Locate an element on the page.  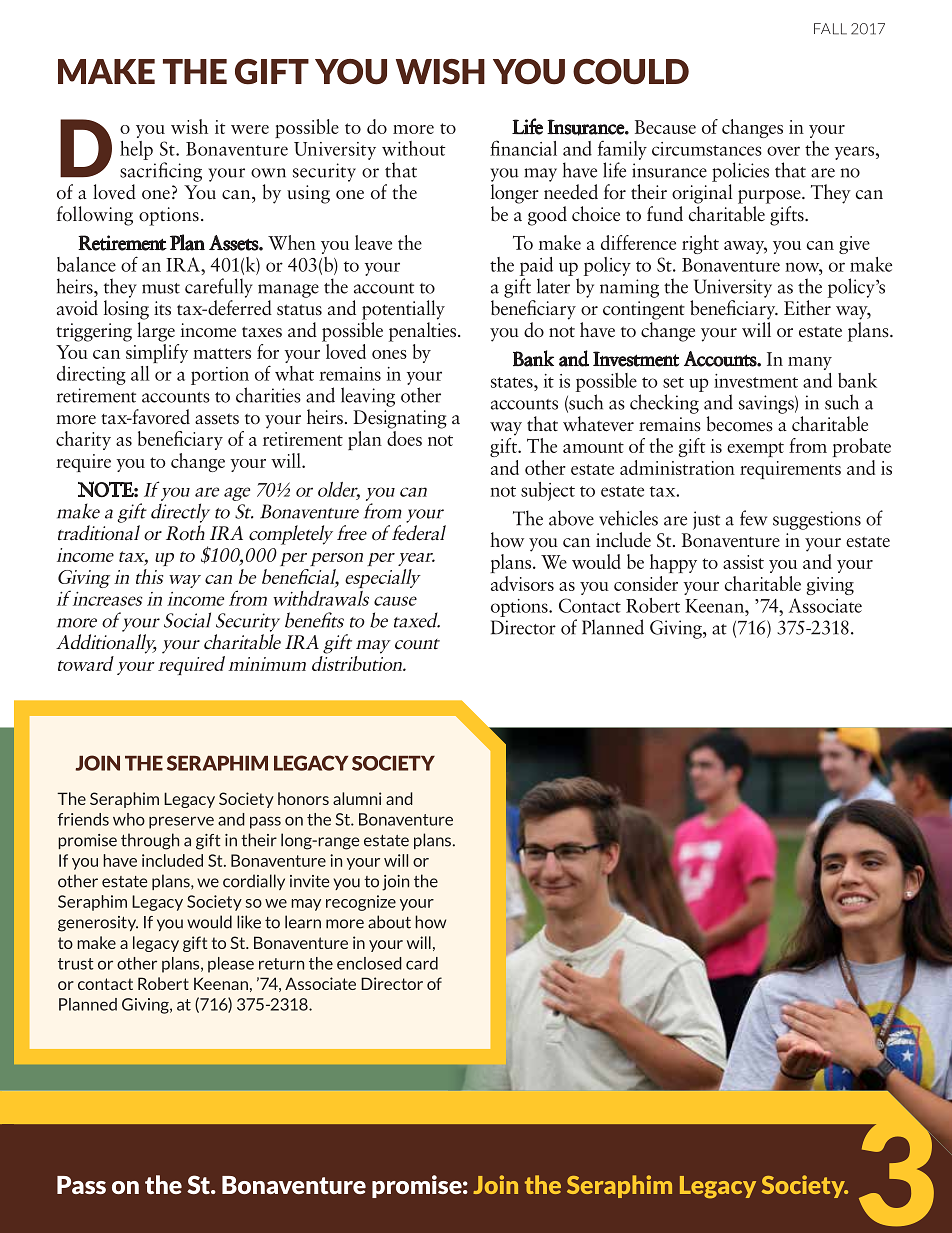
generosity is located at coordinates (98, 924).
